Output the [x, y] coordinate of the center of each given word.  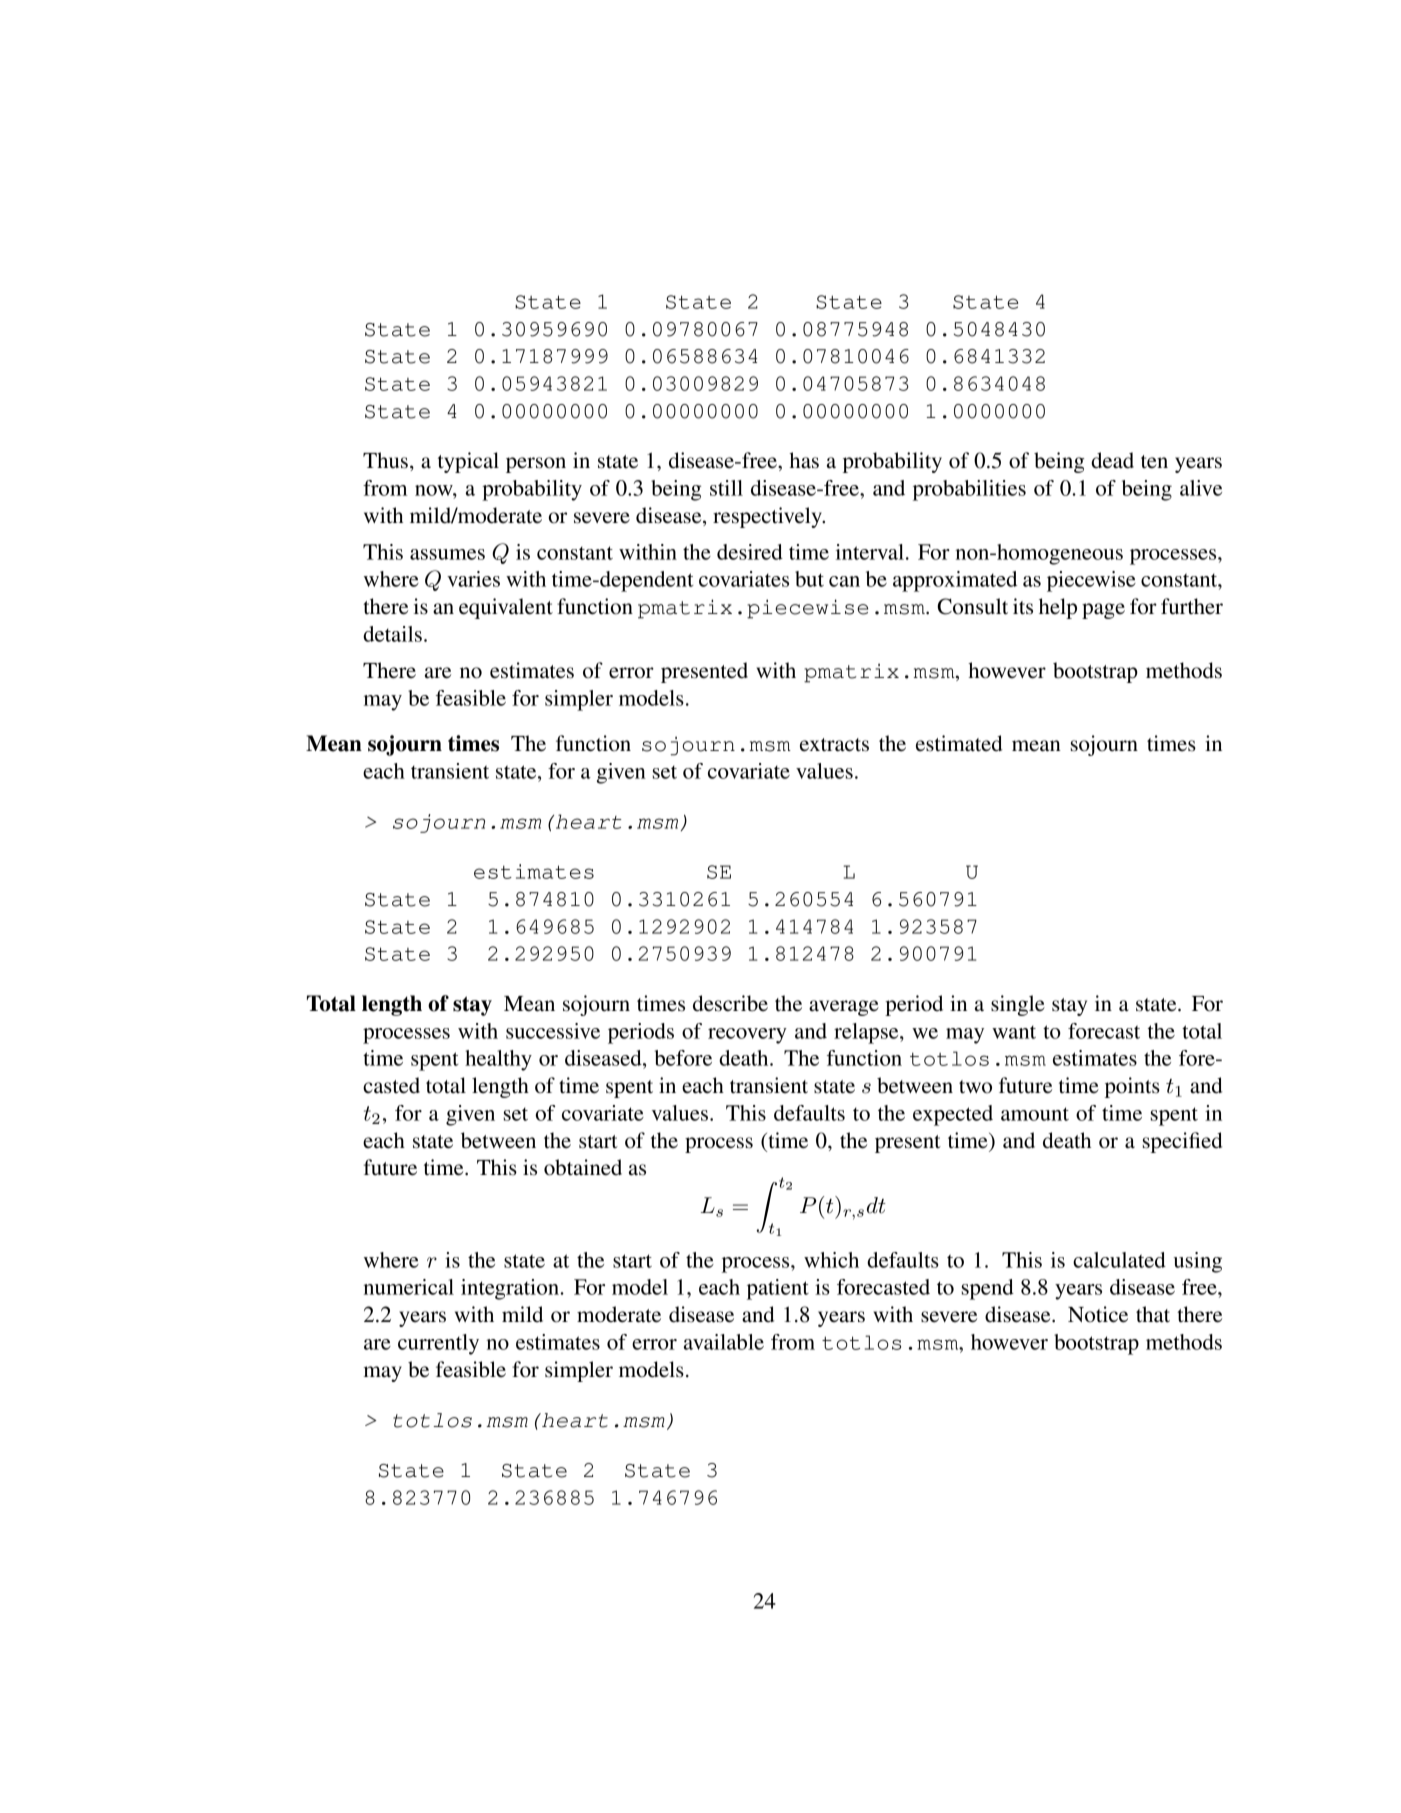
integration [511, 1289]
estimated [959, 743]
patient [778, 1289]
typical [468, 462]
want [1014, 1032]
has [804, 460]
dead [1112, 460]
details [392, 634]
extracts [834, 745]
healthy [498, 1060]
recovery [747, 1036]
